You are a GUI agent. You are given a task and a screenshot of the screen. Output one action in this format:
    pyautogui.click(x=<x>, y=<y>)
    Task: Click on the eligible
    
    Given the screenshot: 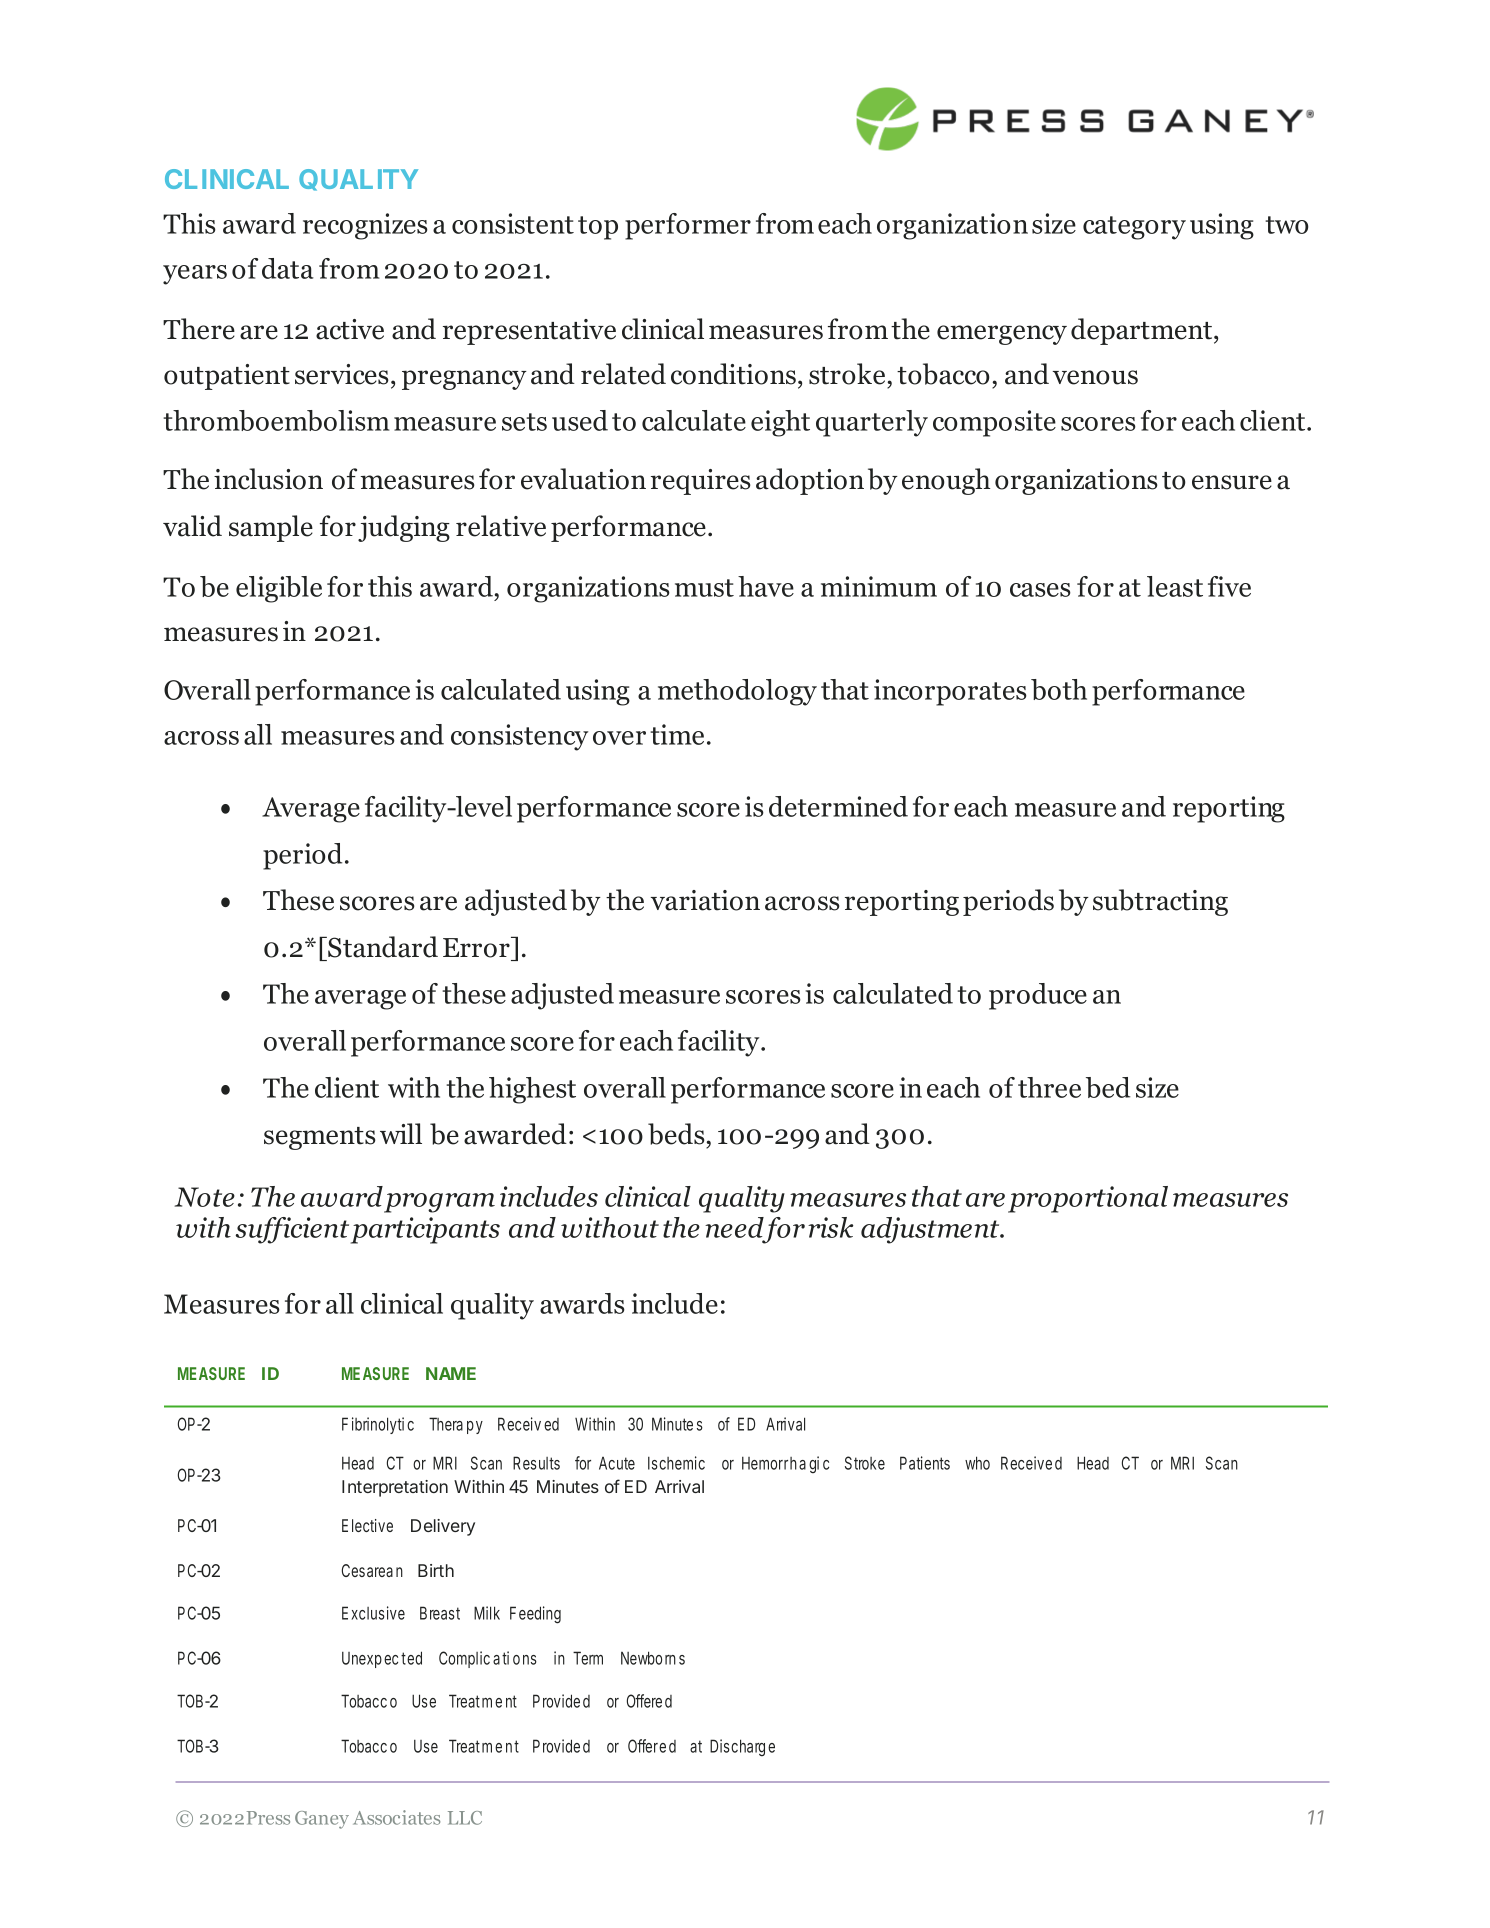 What is the action you would take?
    pyautogui.click(x=279, y=589)
